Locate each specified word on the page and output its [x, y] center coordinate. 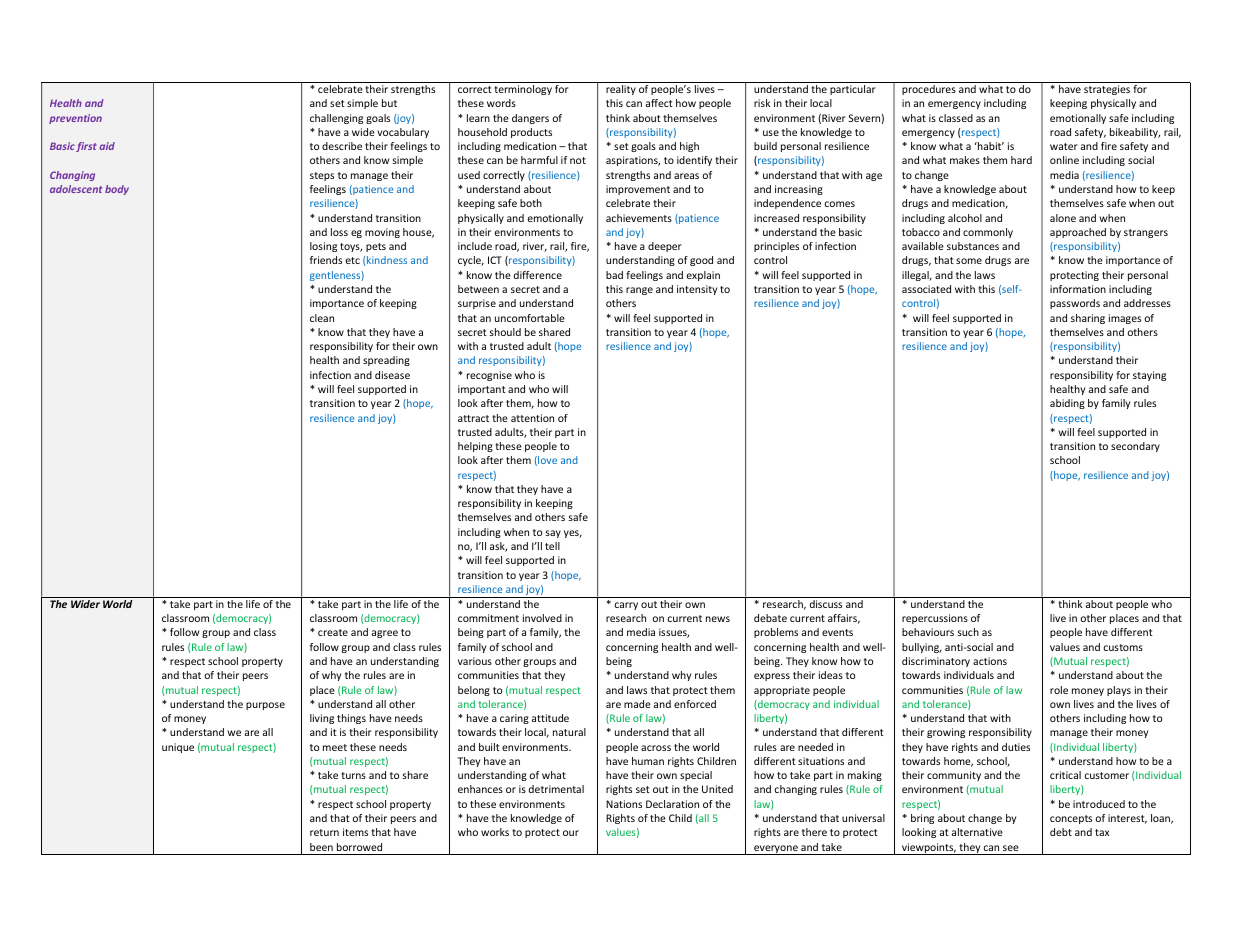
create [333, 632]
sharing [1088, 319]
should [505, 332]
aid [107, 146]
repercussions [935, 619]
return [324, 832]
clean [322, 318]
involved [542, 618]
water [1063, 146]
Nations [624, 804]
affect [659, 103]
